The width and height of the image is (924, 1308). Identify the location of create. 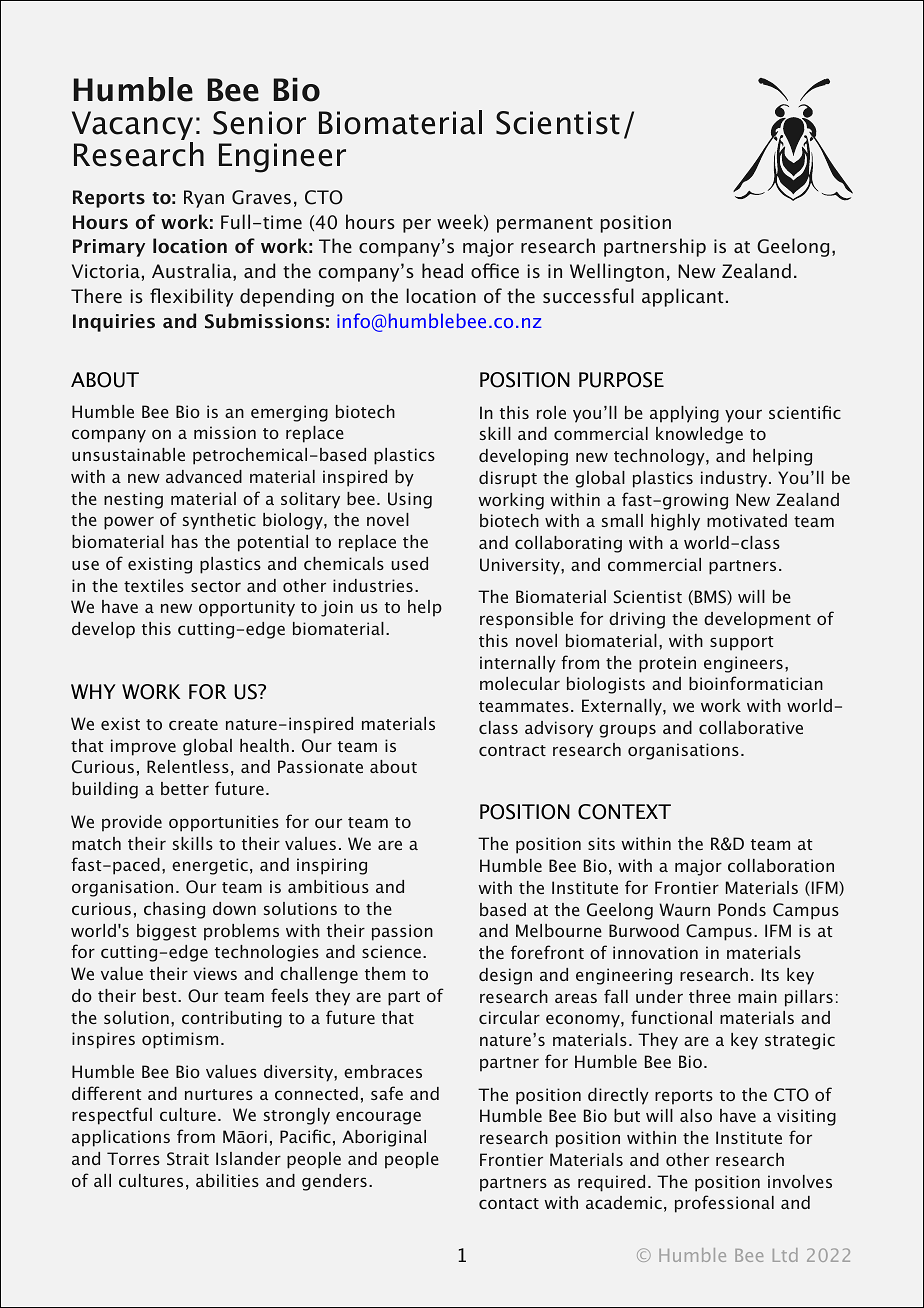
(193, 724).
